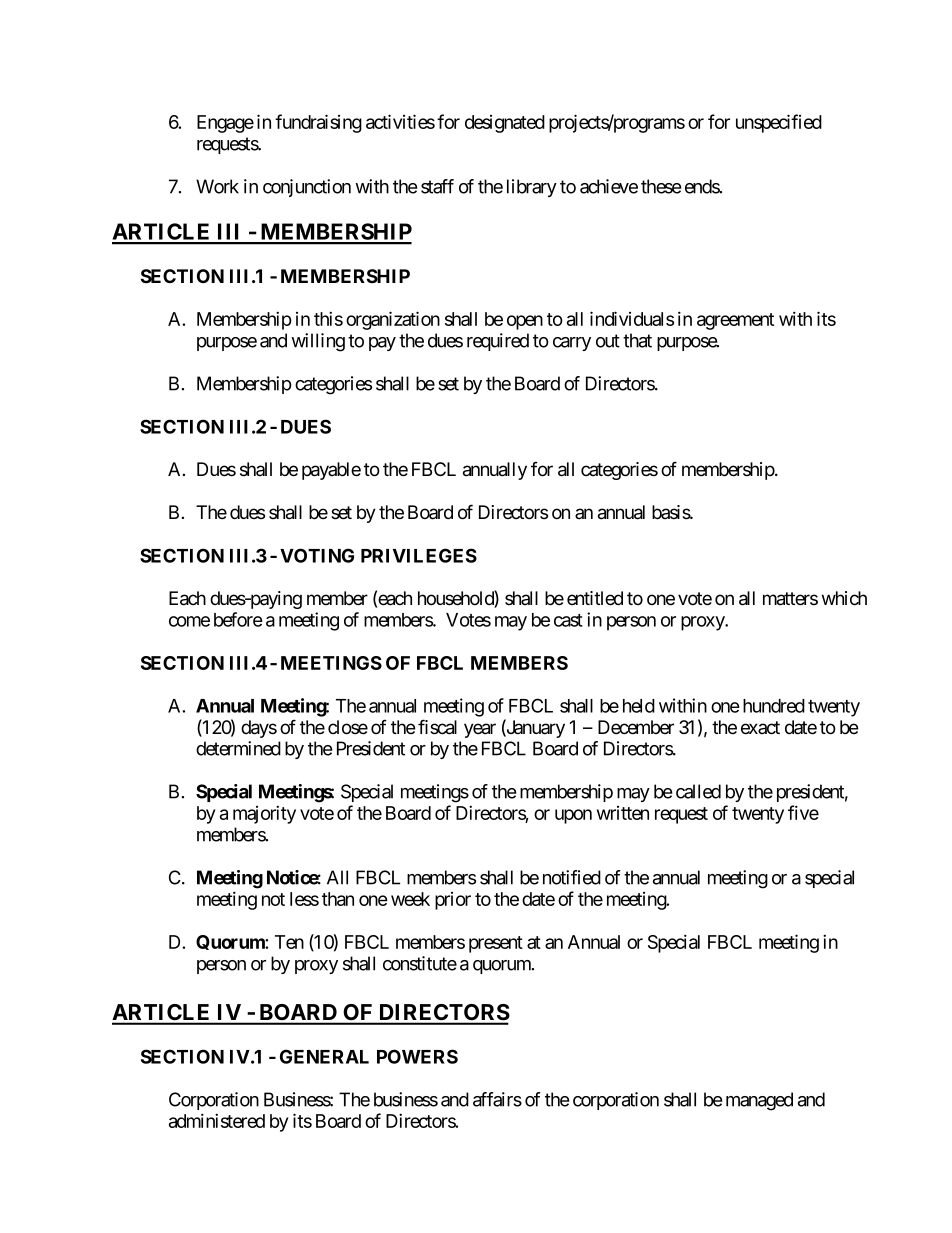 This image has width=952, height=1233. What do you see at coordinates (498, 342) in the image?
I see `required` at bounding box center [498, 342].
